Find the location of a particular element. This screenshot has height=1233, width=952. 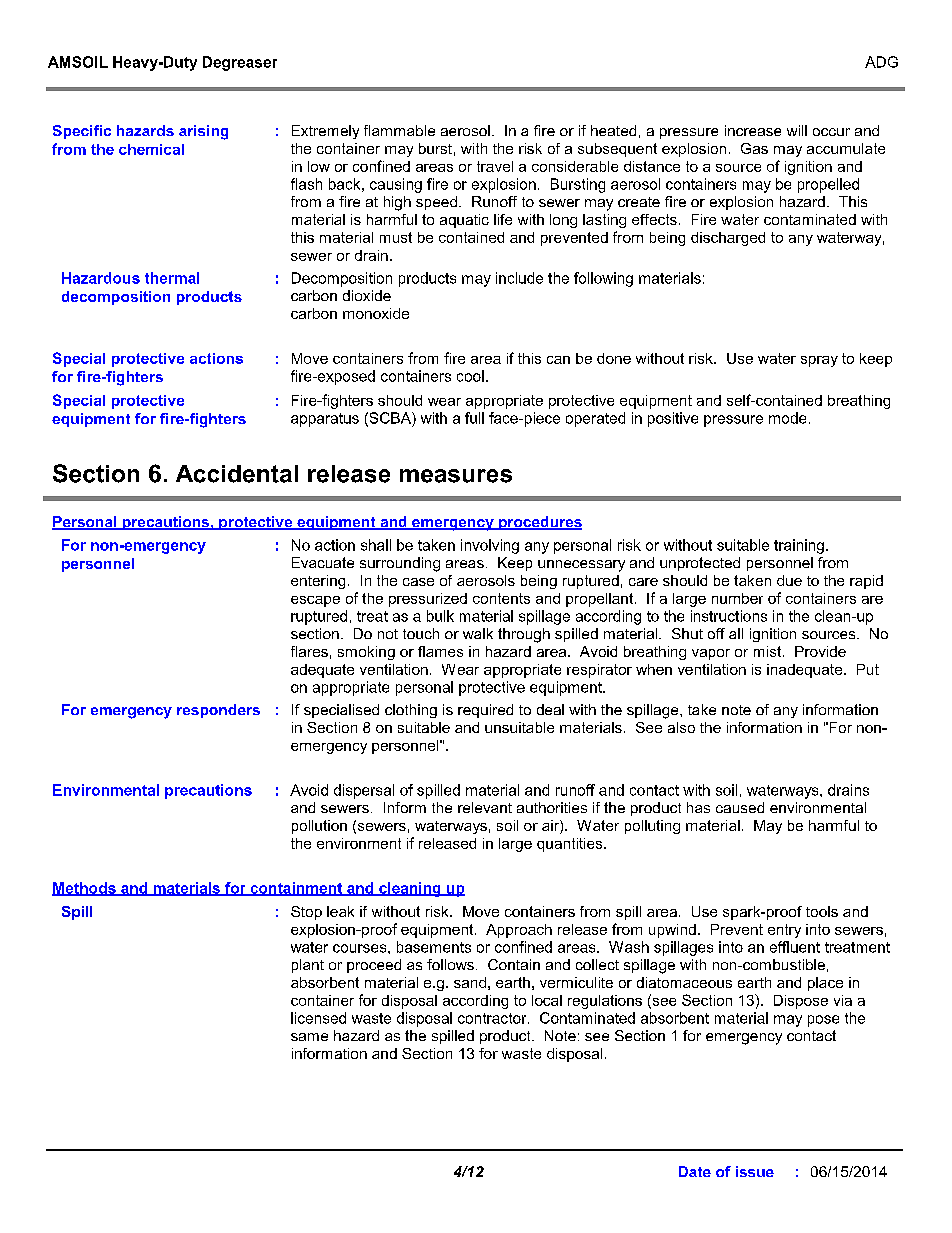

same is located at coordinates (309, 1037).
